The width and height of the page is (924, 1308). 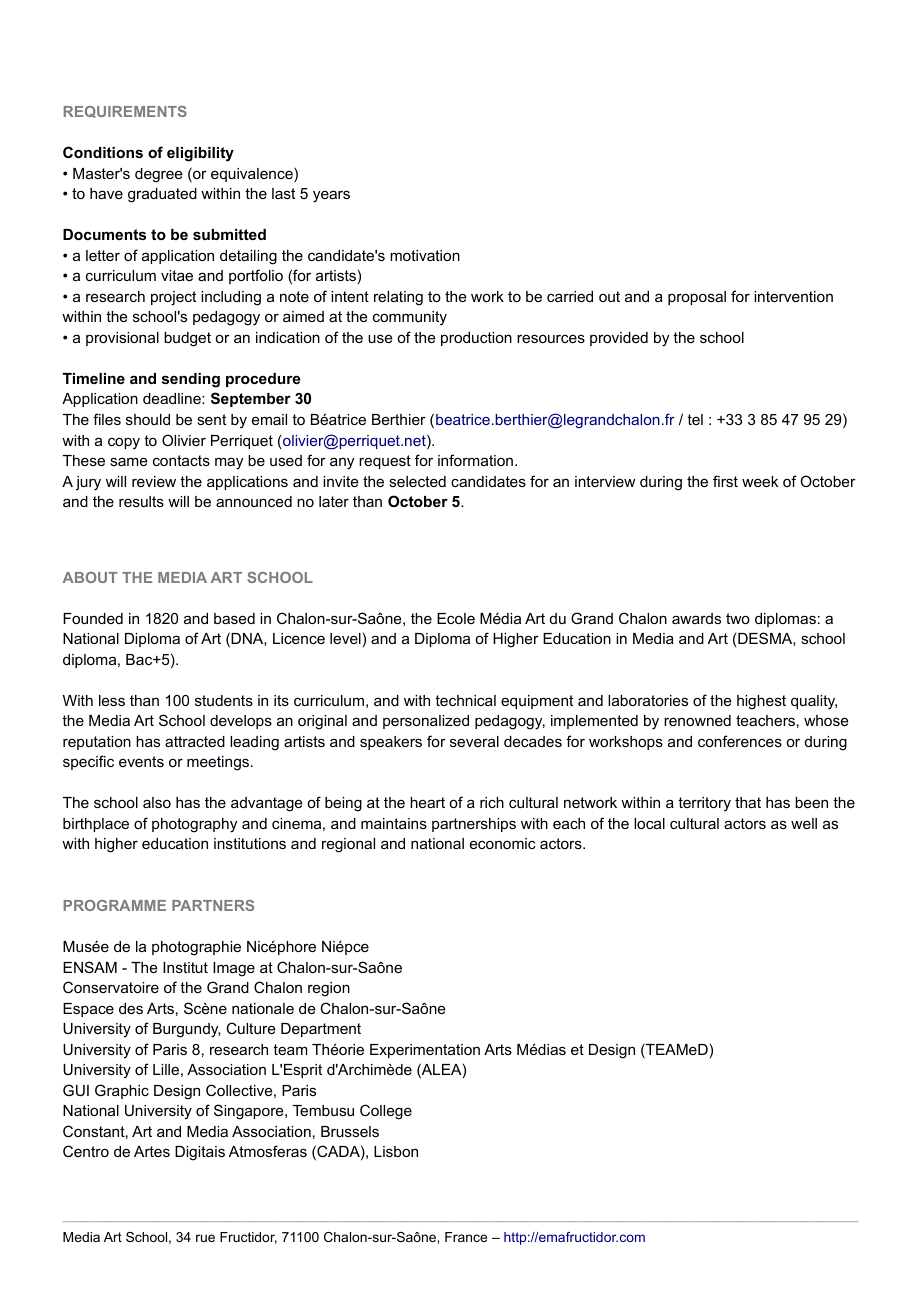 What do you see at coordinates (503, 843) in the page?
I see `economic` at bounding box center [503, 843].
